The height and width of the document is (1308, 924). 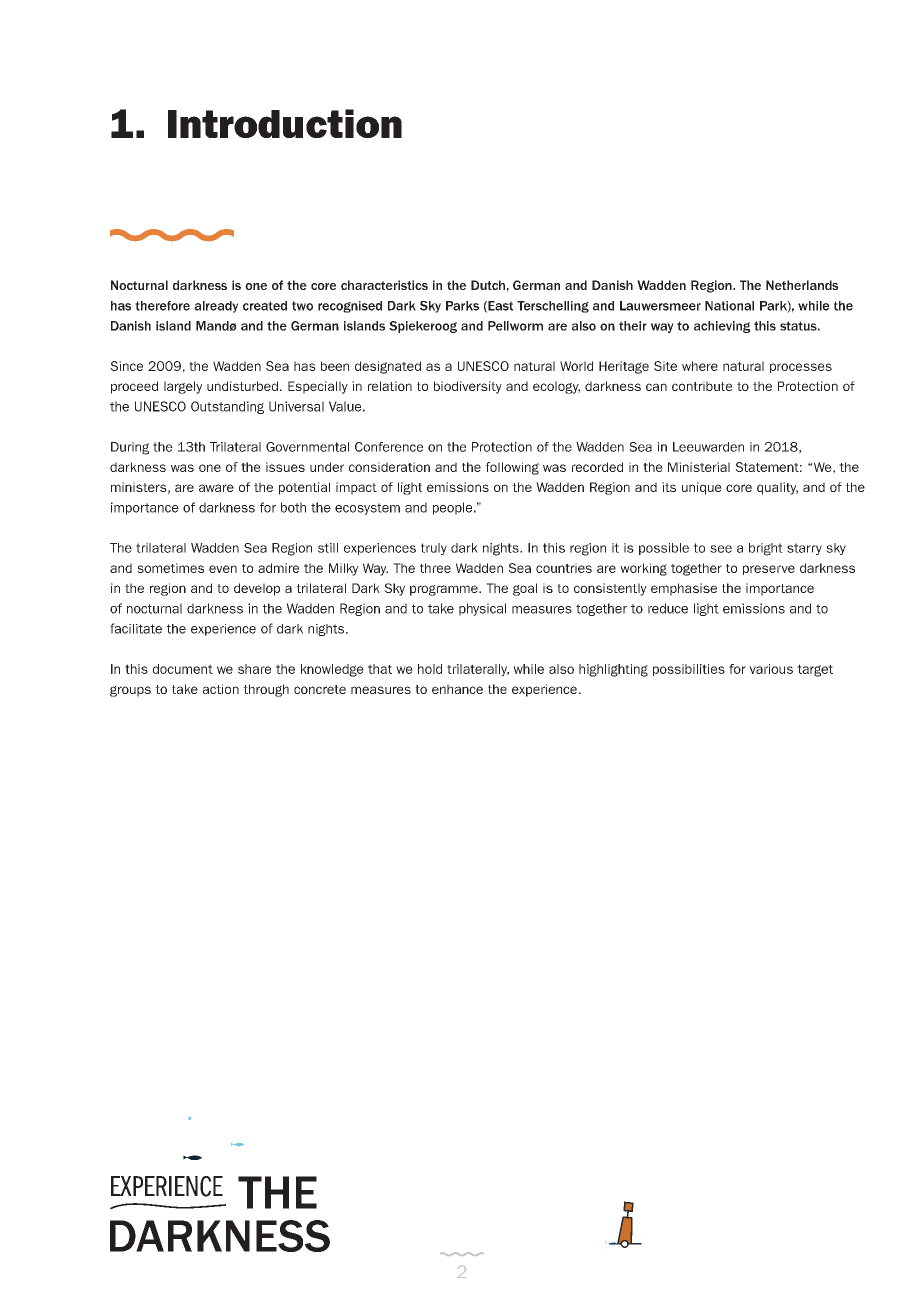 What do you see at coordinates (721, 549) in the document?
I see `see` at bounding box center [721, 549].
